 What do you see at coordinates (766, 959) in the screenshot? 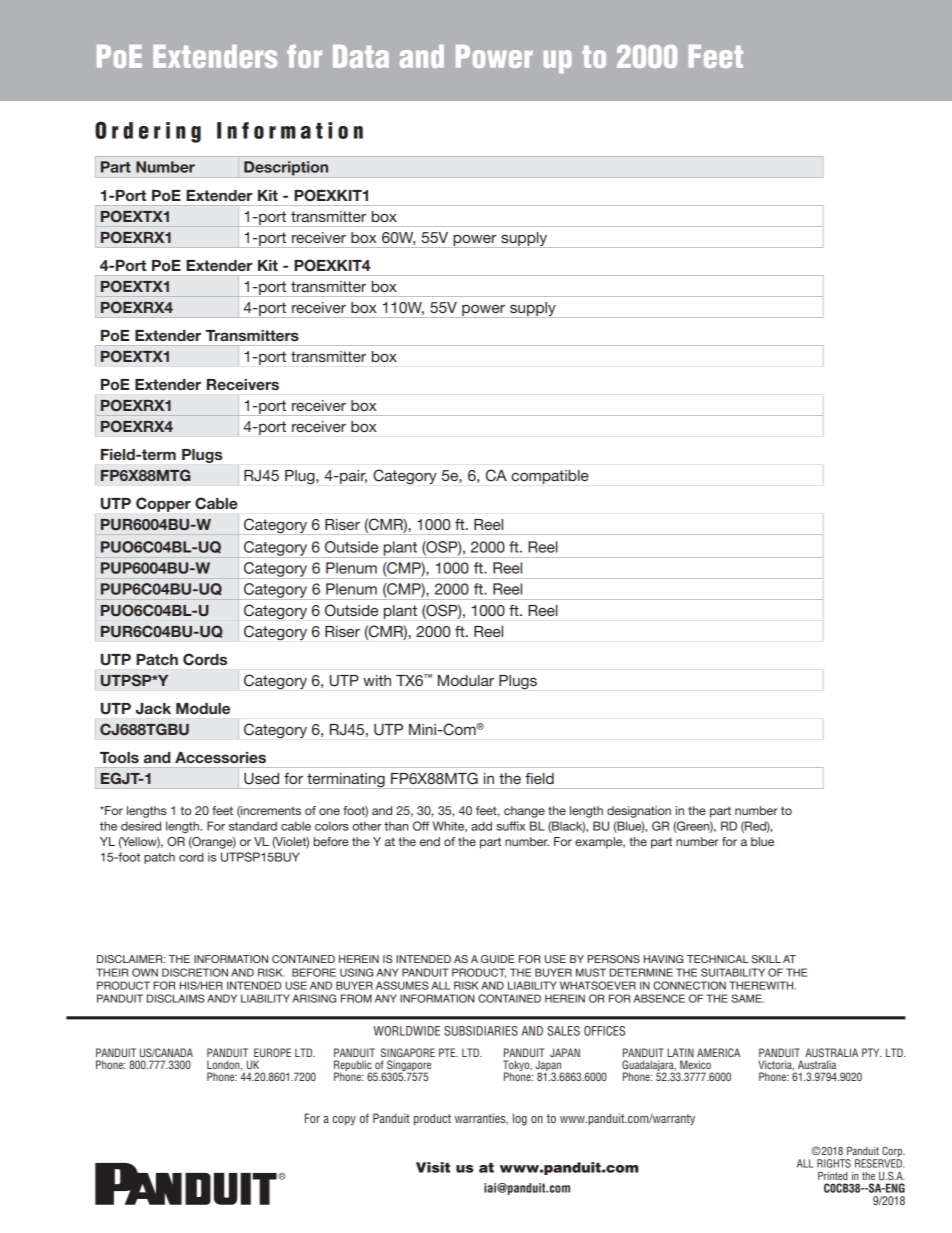
I see `SKILL` at bounding box center [766, 959].
